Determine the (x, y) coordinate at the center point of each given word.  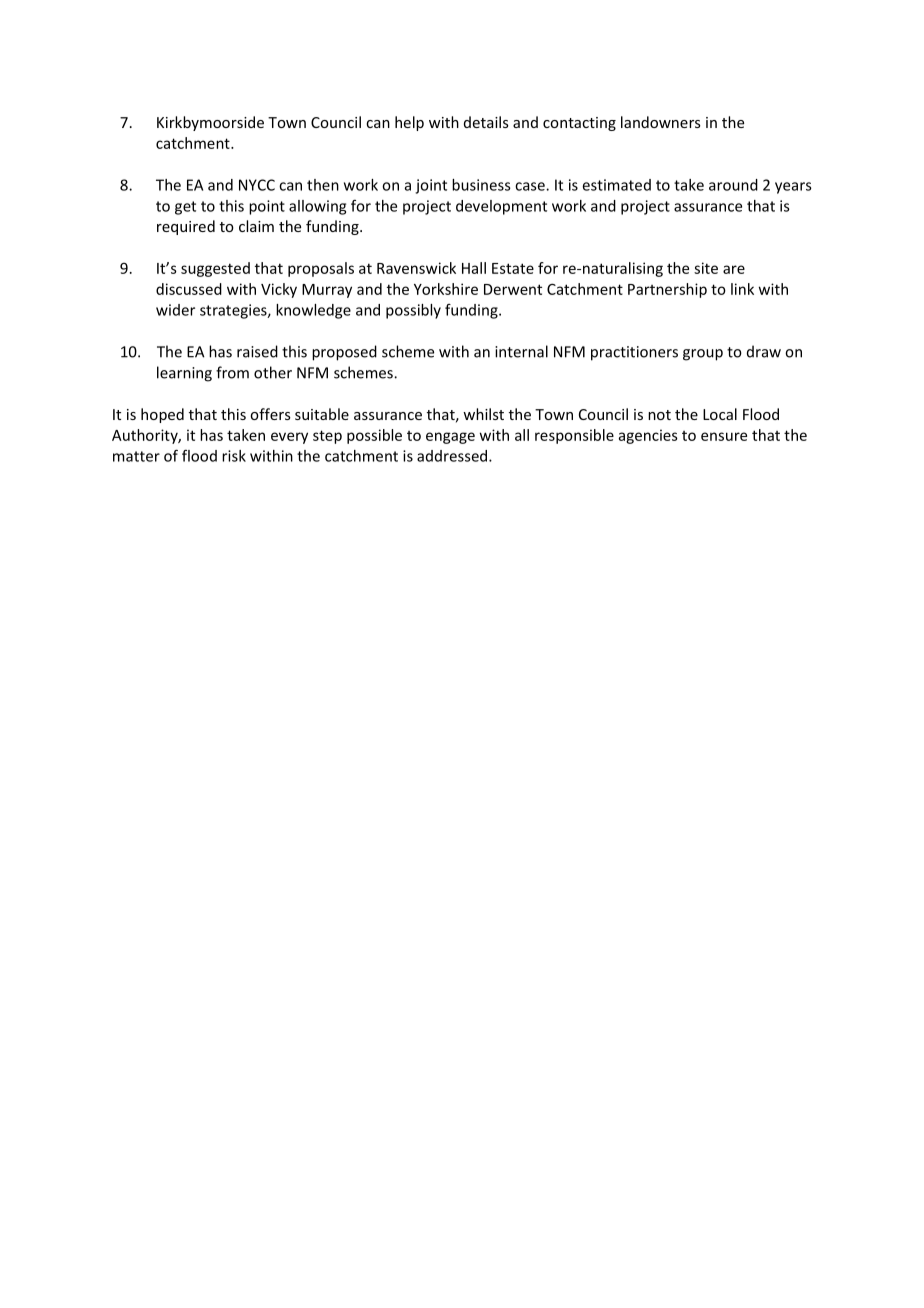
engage (450, 438)
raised (257, 351)
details (486, 122)
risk (234, 456)
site (706, 268)
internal (521, 351)
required (186, 227)
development (501, 207)
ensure (724, 436)
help (409, 123)
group (703, 355)
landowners (661, 122)
